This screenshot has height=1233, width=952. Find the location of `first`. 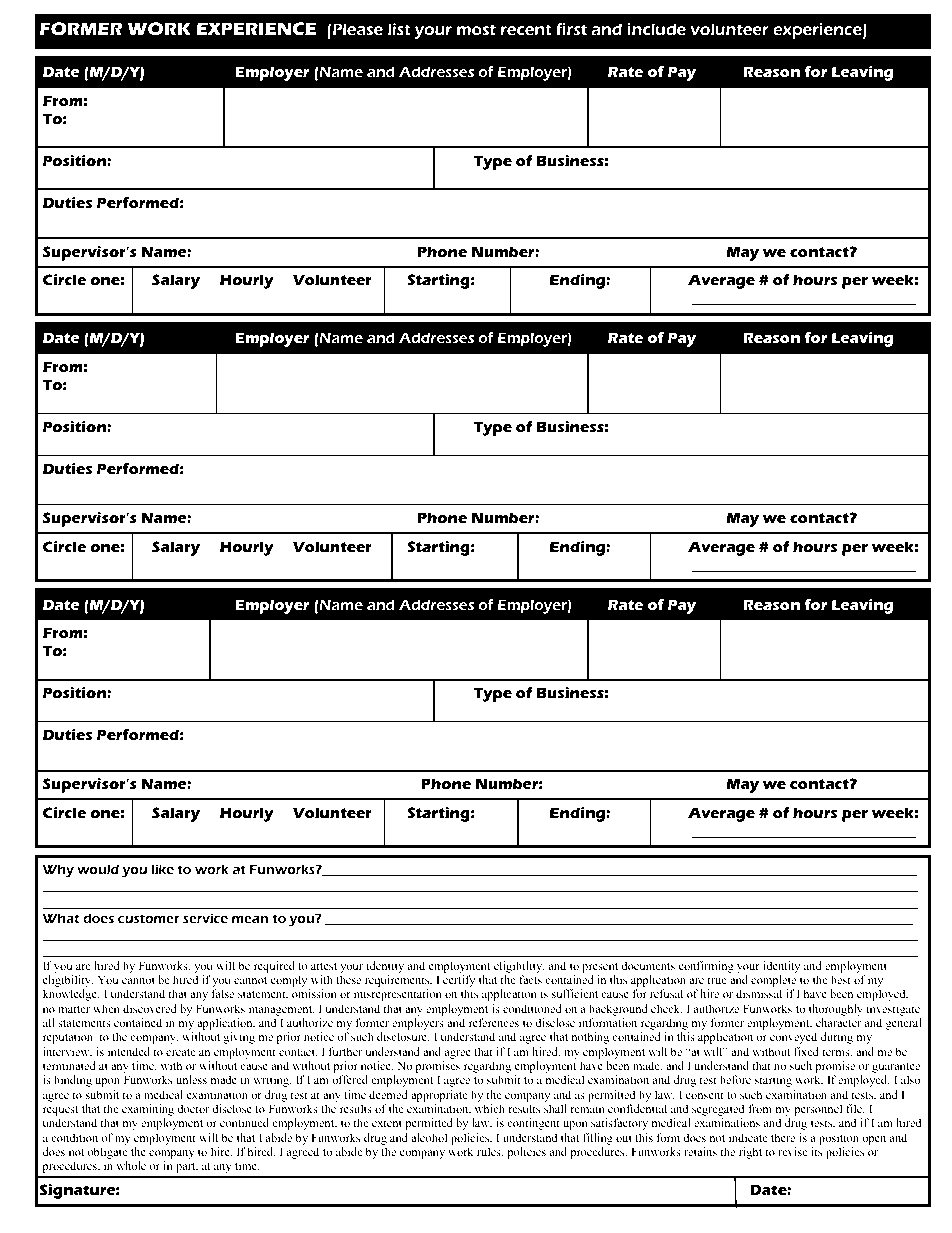

first is located at coordinates (571, 29).
